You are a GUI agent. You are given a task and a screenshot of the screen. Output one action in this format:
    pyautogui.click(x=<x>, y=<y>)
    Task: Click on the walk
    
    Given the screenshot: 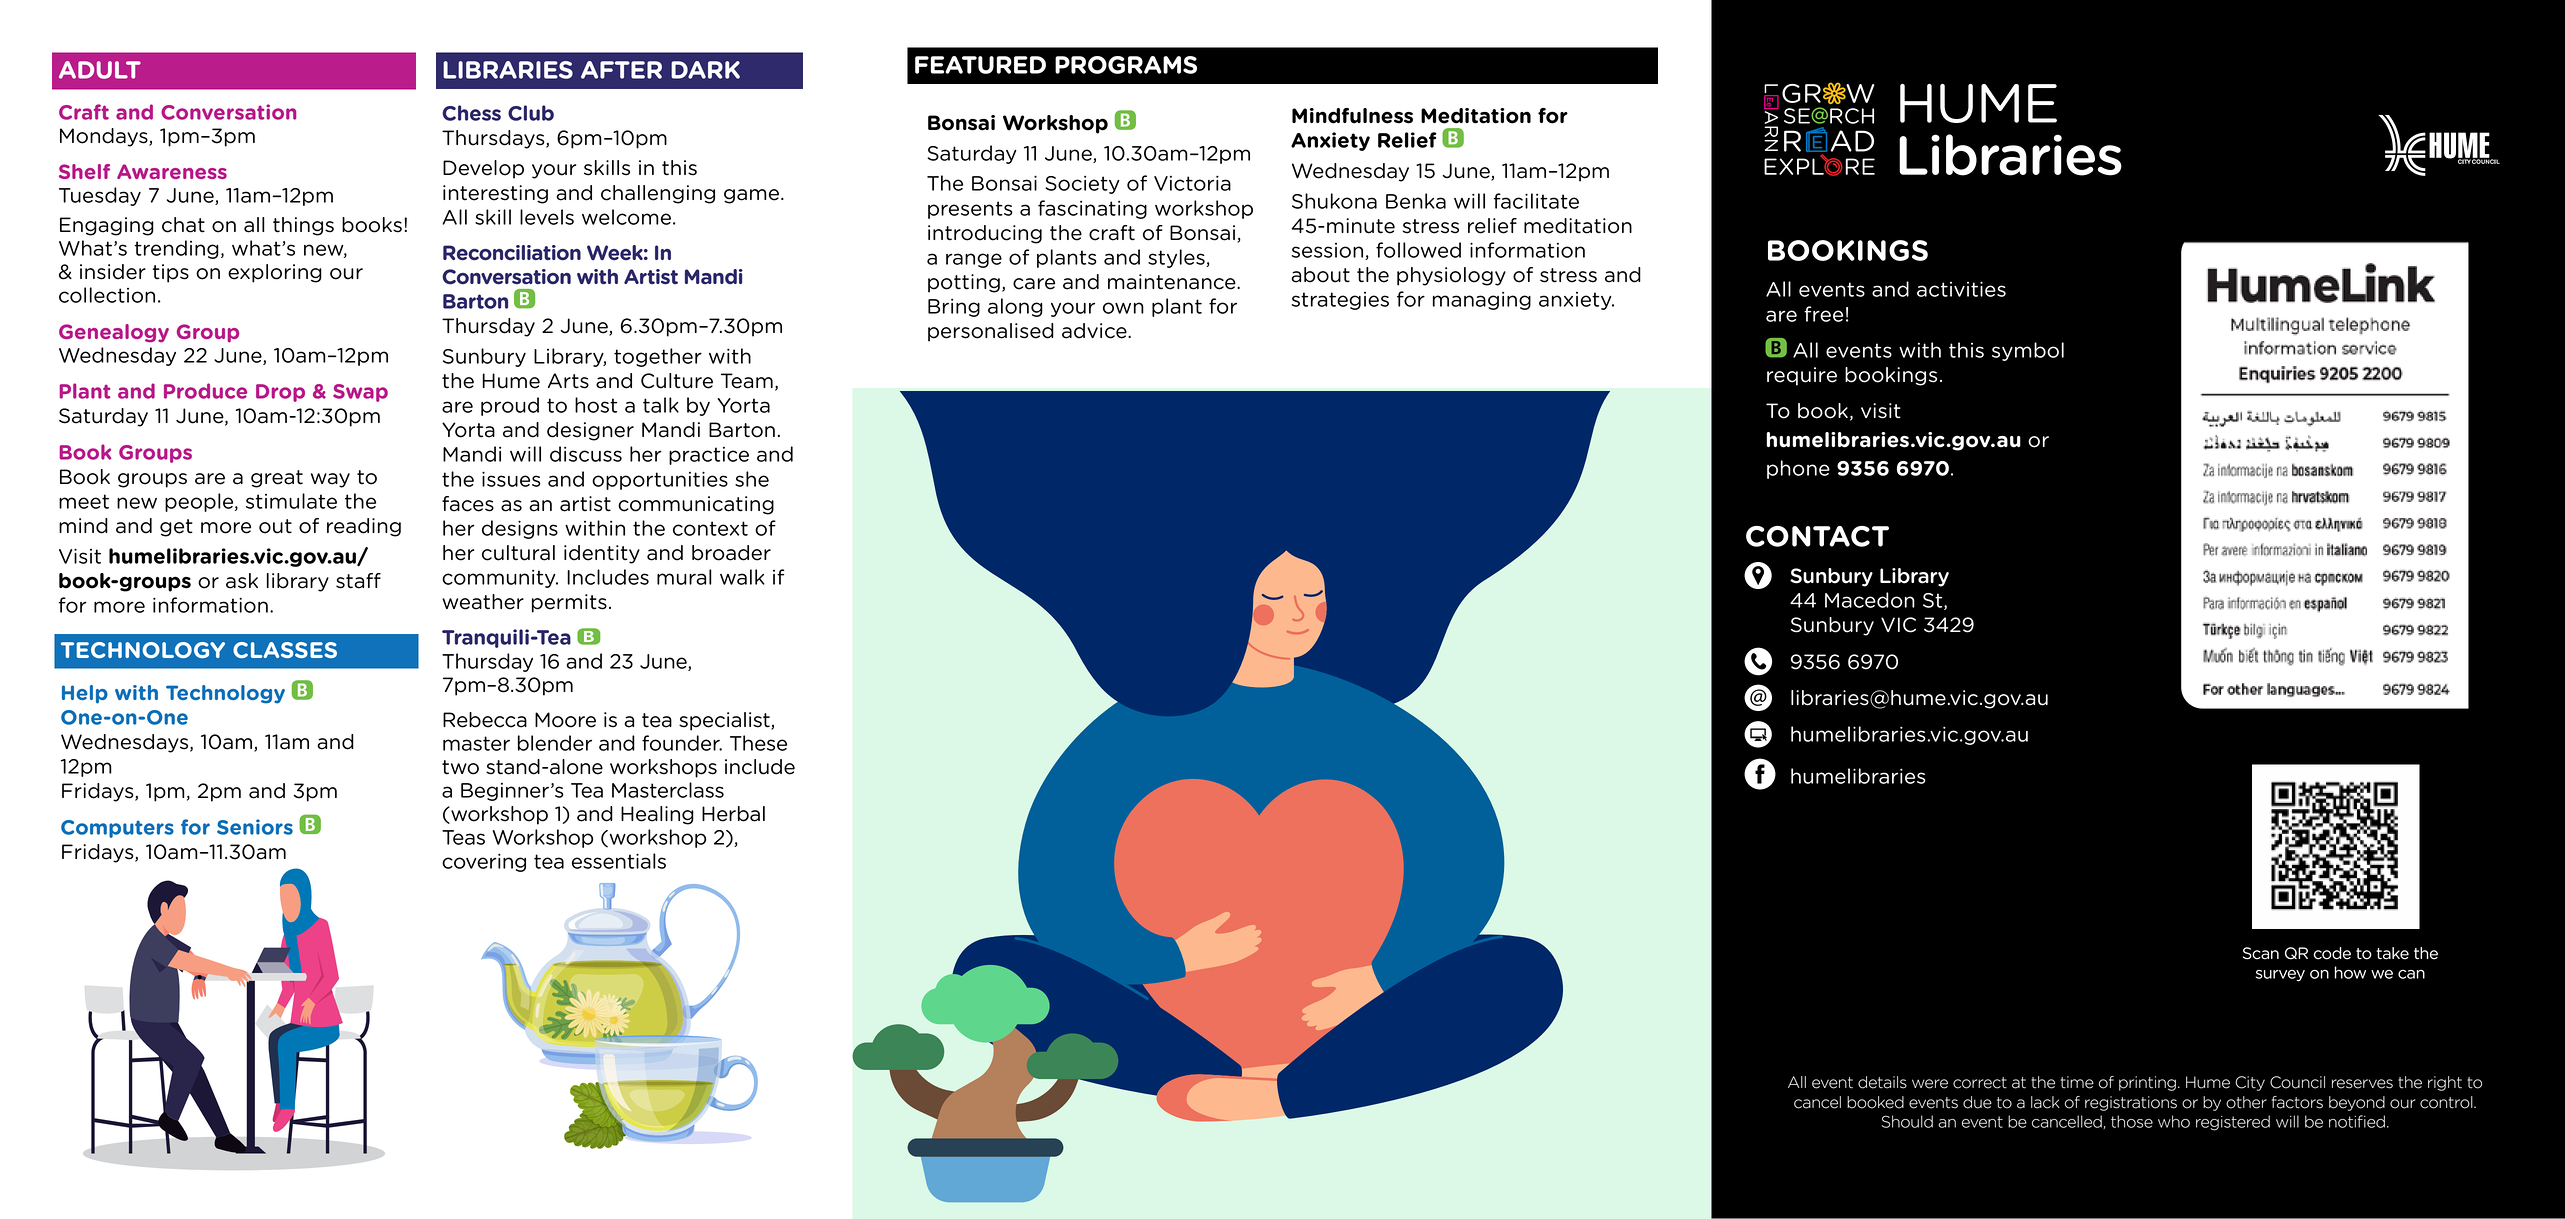 What is the action you would take?
    pyautogui.click(x=742, y=577)
